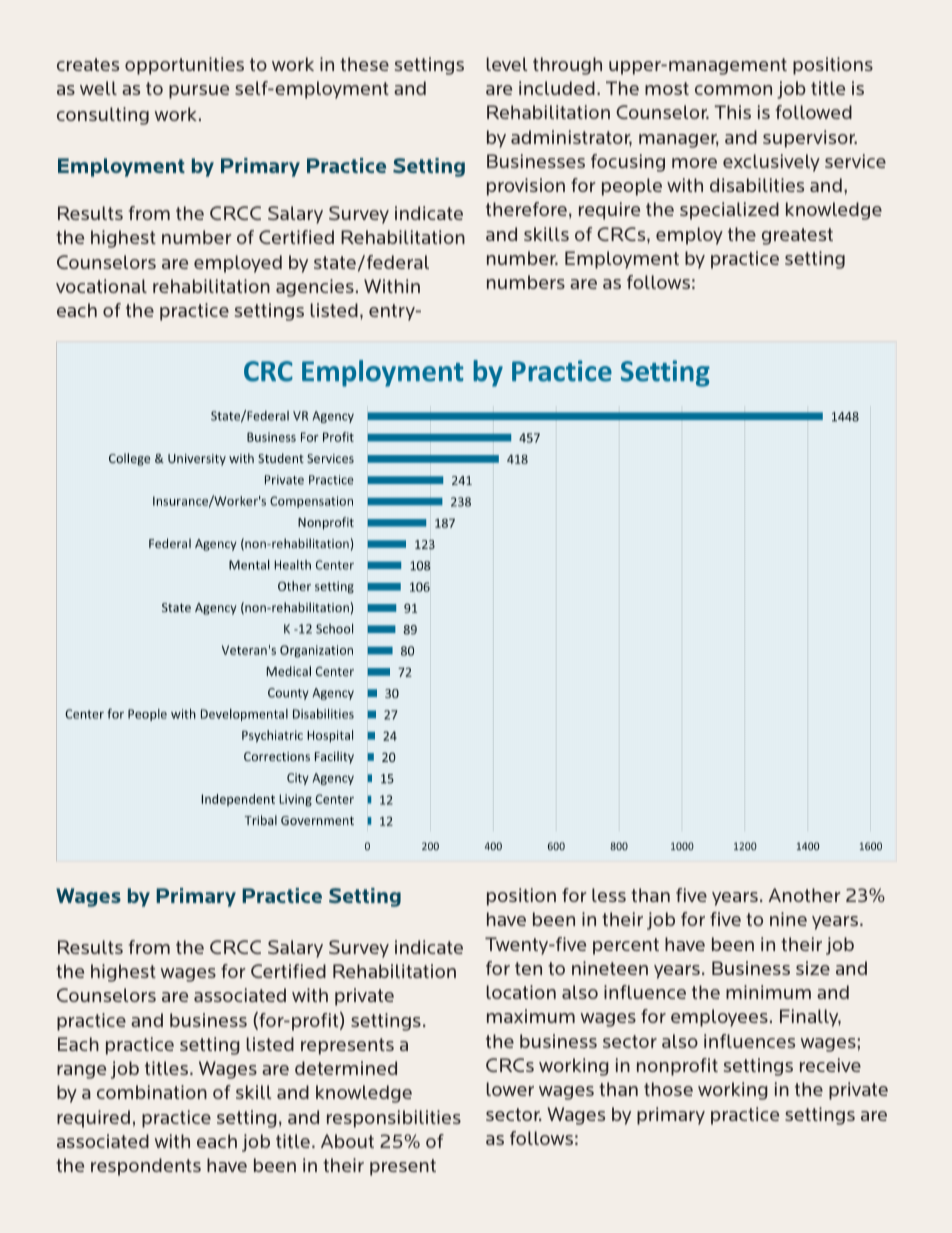 The image size is (952, 1233). Describe the element at coordinates (557, 88) in the page. I see `included` at that location.
